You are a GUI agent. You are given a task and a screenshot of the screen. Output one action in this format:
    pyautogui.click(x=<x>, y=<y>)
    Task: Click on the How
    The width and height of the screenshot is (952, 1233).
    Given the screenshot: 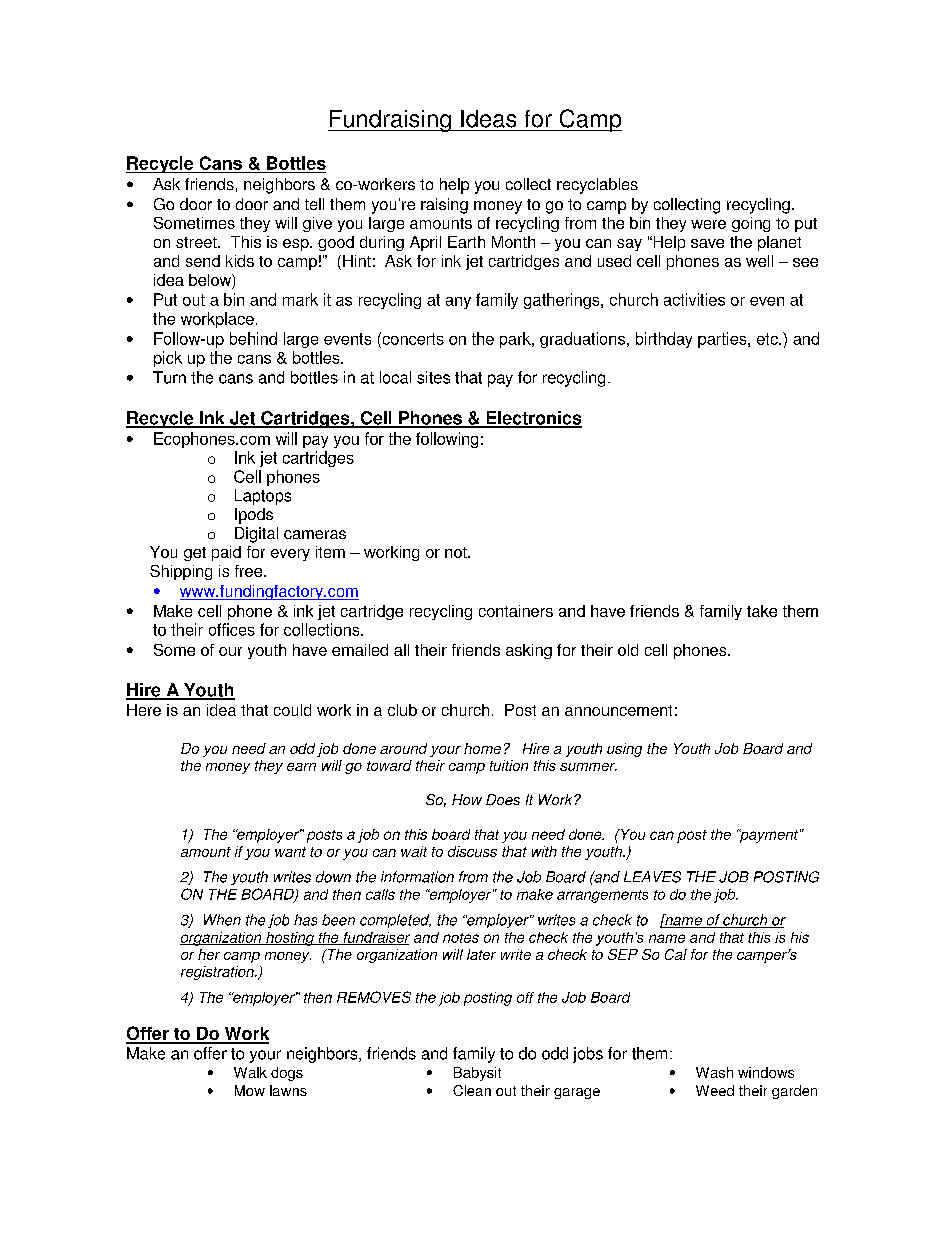 What is the action you would take?
    pyautogui.click(x=467, y=799)
